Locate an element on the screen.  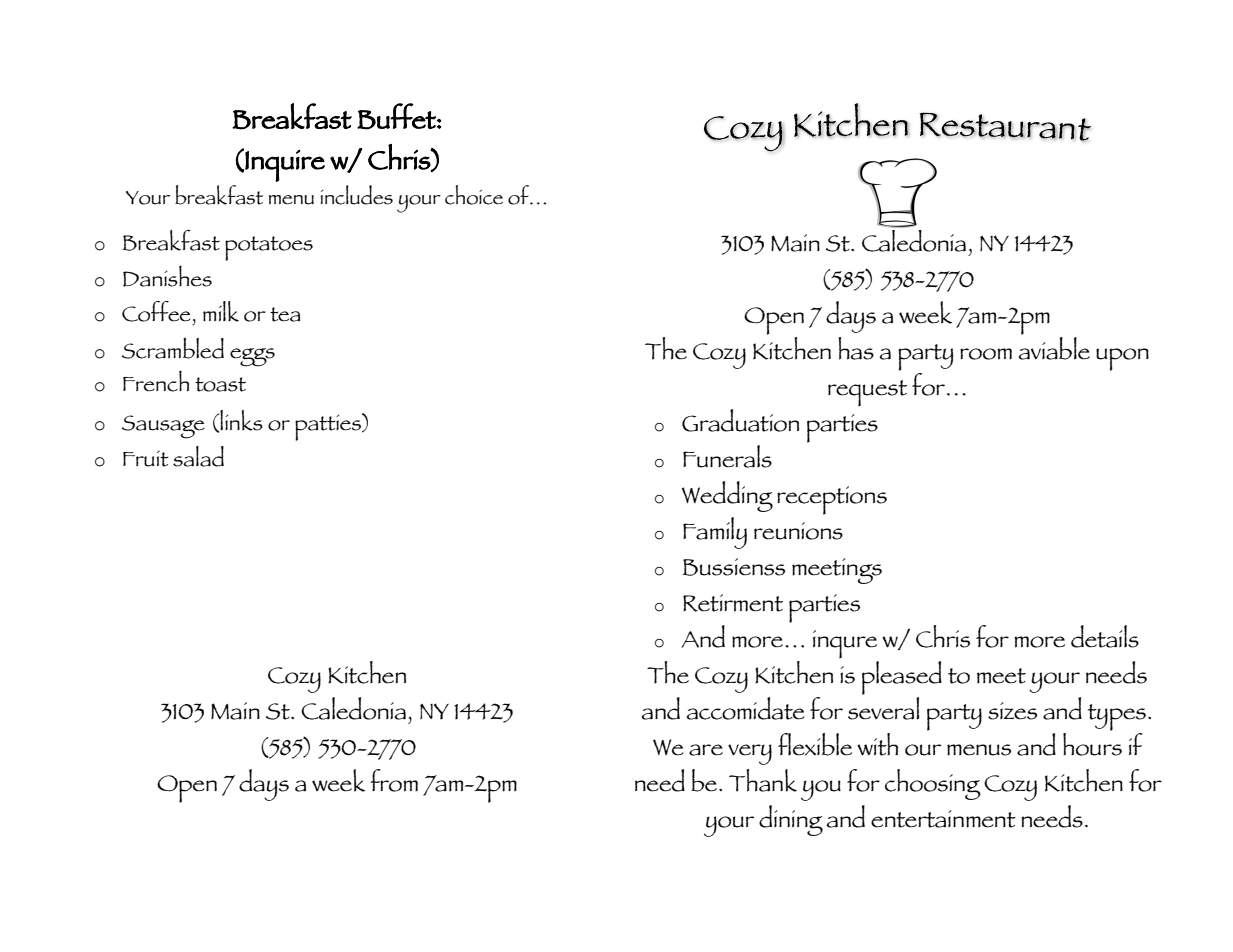
potatoes is located at coordinates (269, 248).
